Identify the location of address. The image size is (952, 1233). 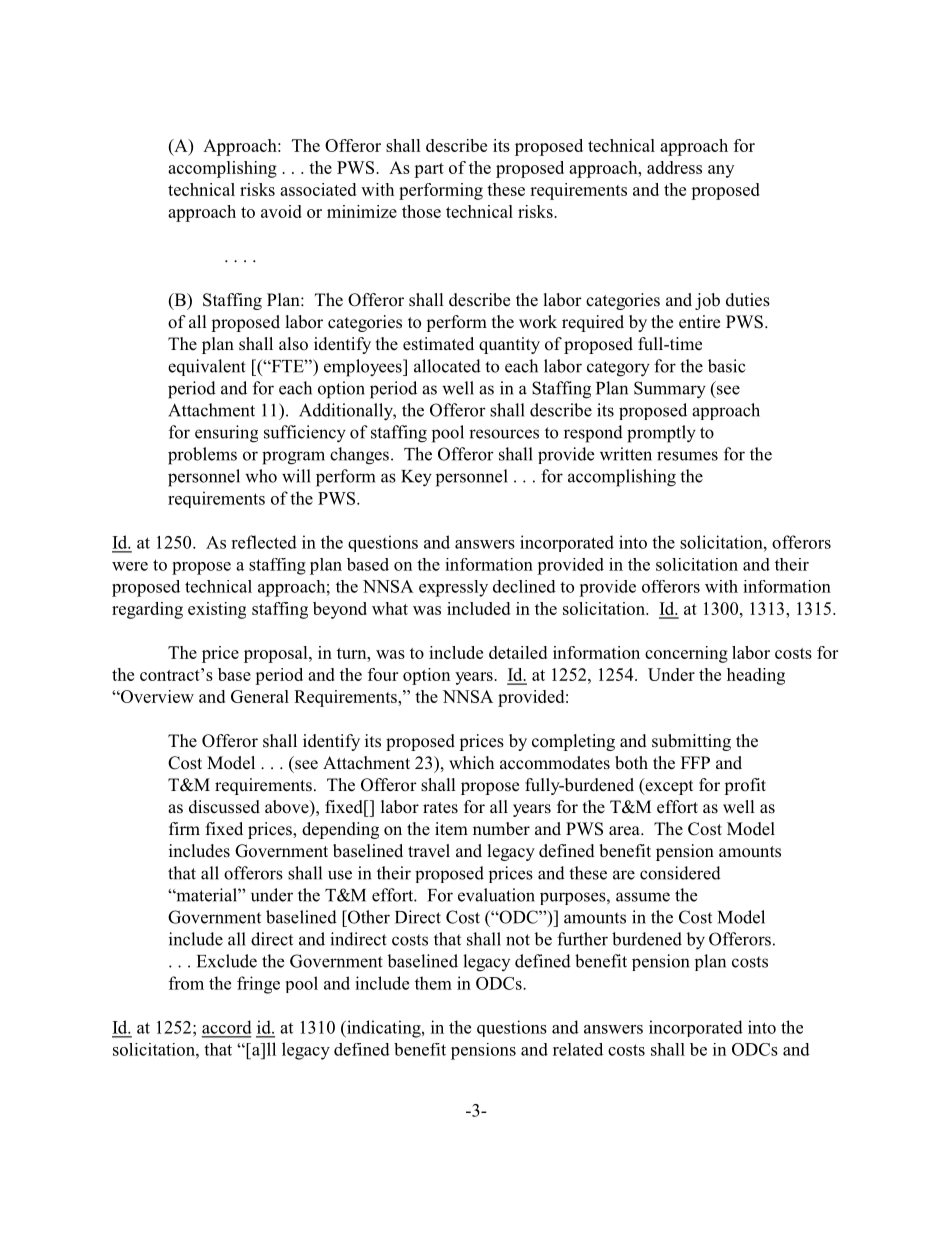
(674, 167).
